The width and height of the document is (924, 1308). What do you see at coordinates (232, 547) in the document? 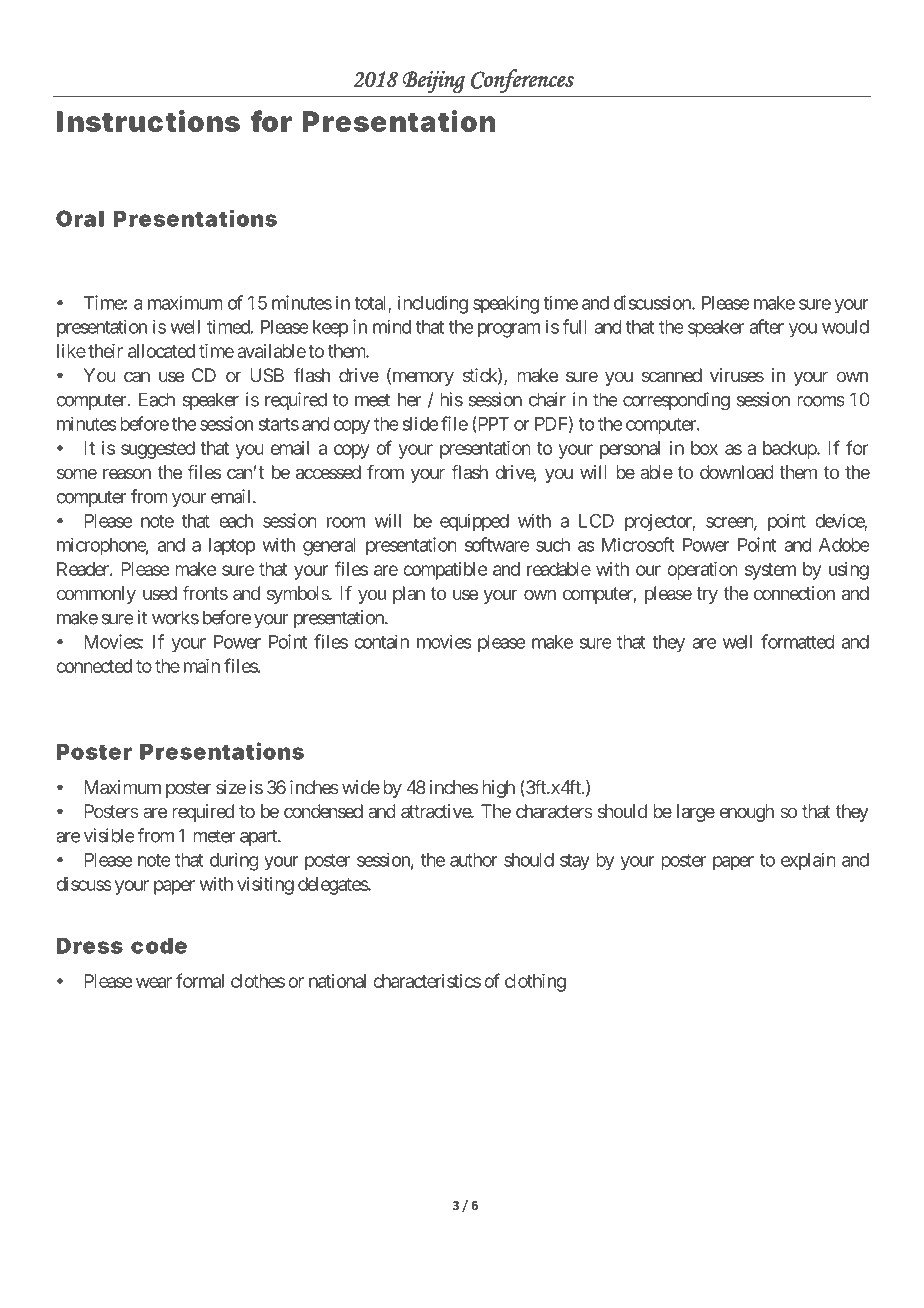
I see `laptop` at bounding box center [232, 547].
